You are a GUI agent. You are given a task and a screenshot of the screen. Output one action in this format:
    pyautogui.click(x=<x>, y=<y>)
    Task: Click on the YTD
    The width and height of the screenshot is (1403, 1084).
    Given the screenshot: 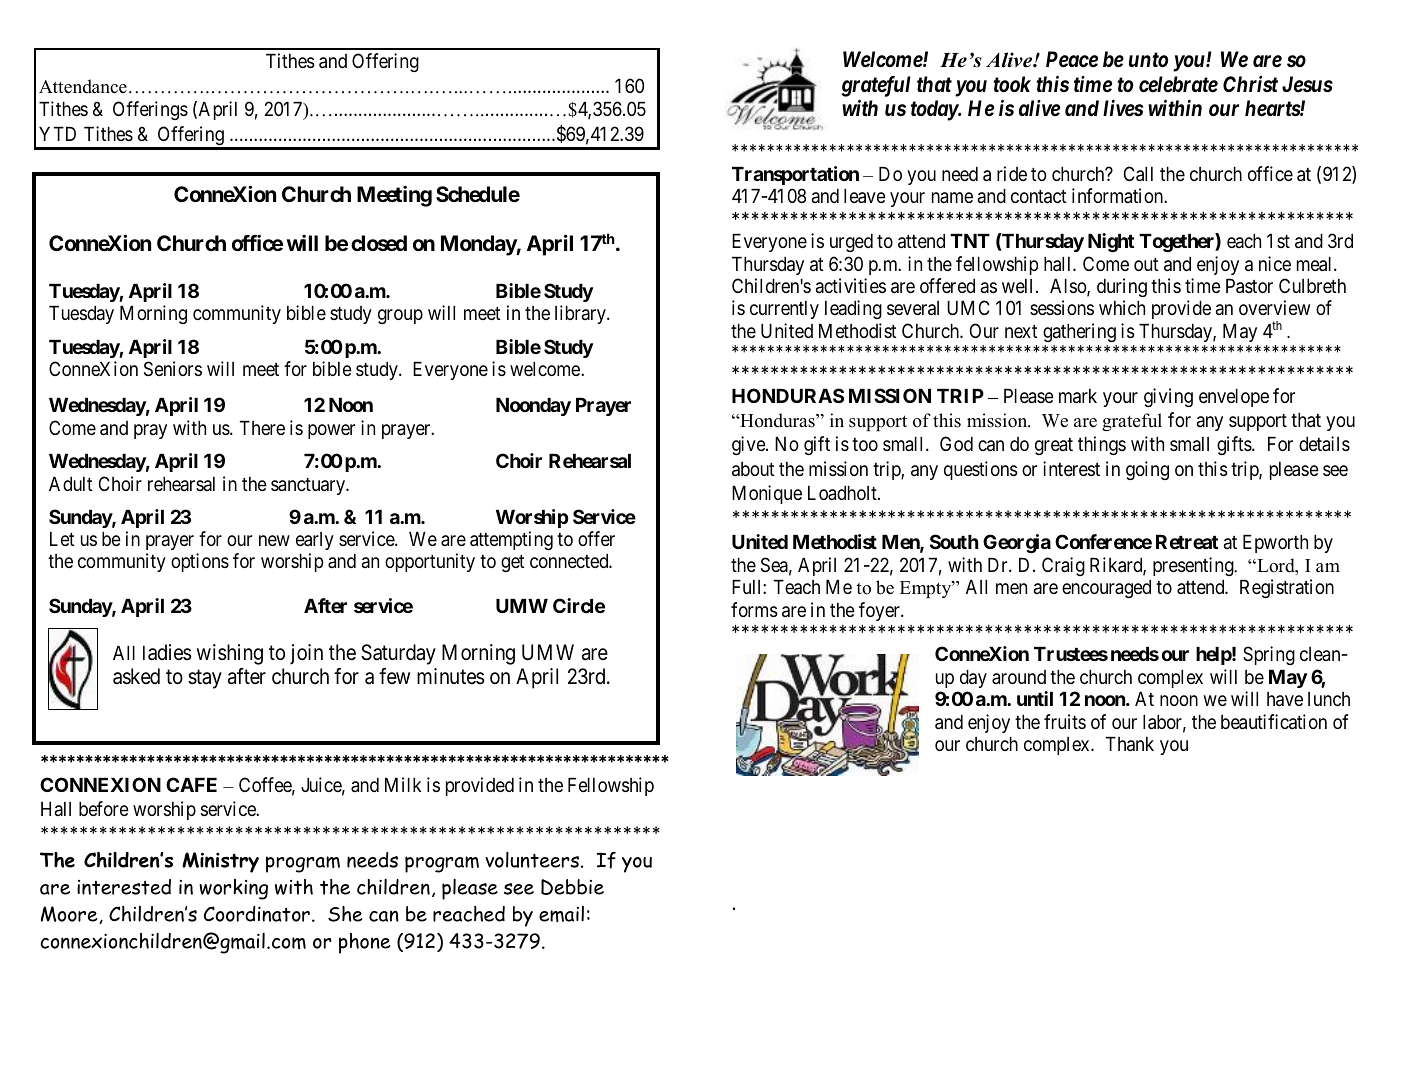 What is the action you would take?
    pyautogui.click(x=57, y=134)
